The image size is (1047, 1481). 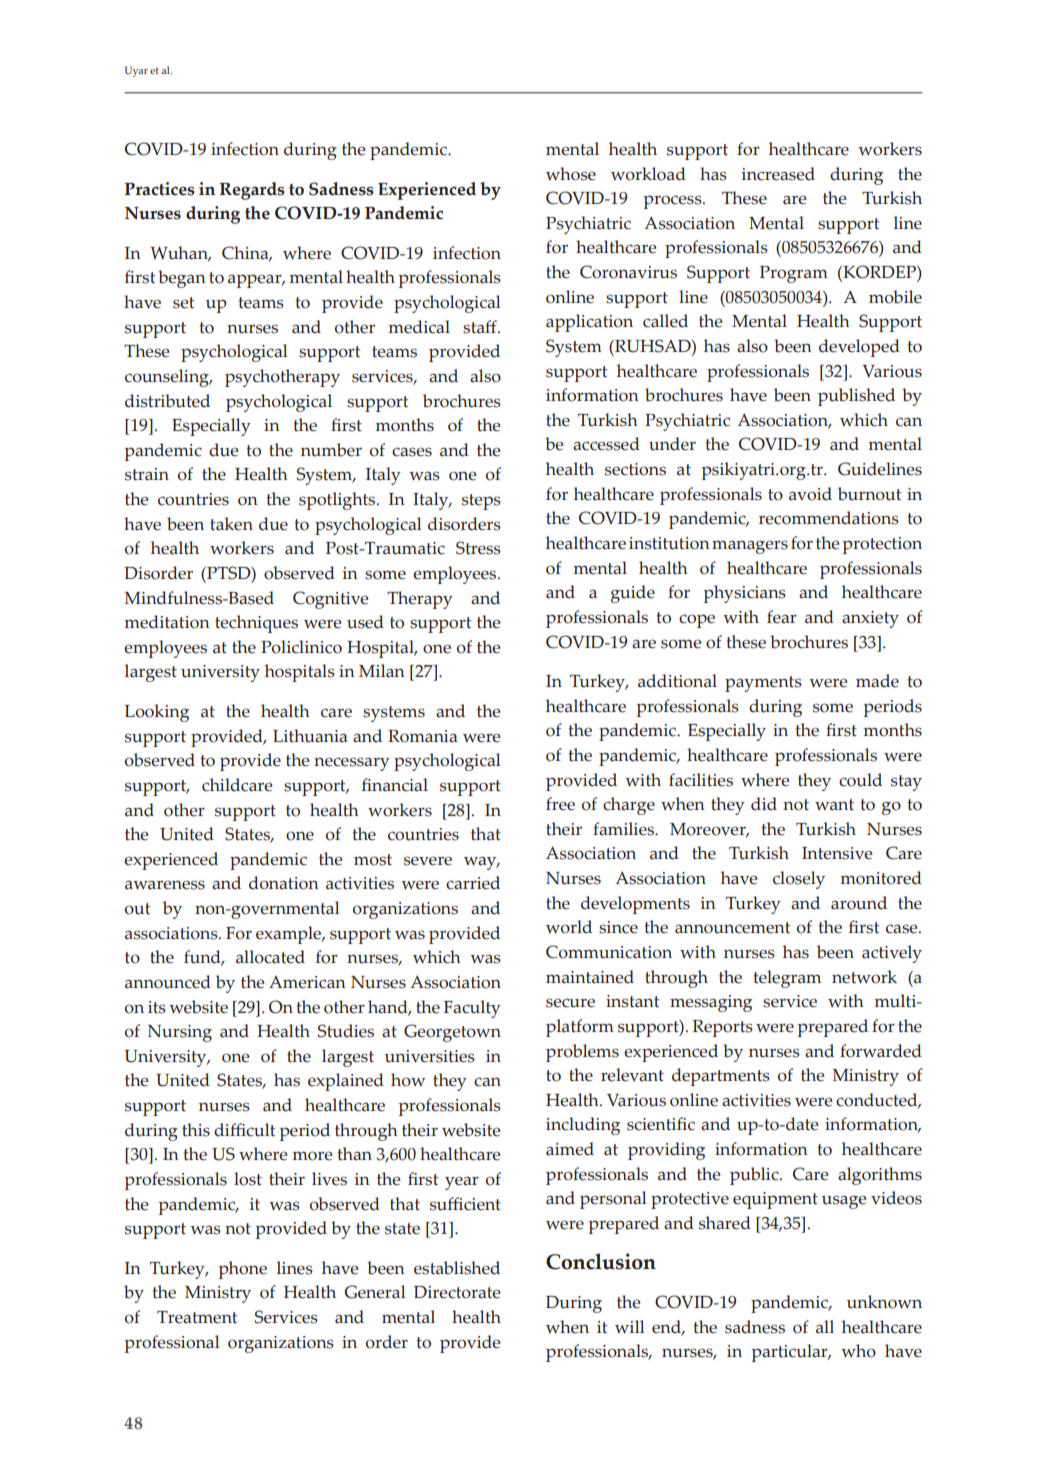 I want to click on Directorate, so click(x=457, y=1292).
